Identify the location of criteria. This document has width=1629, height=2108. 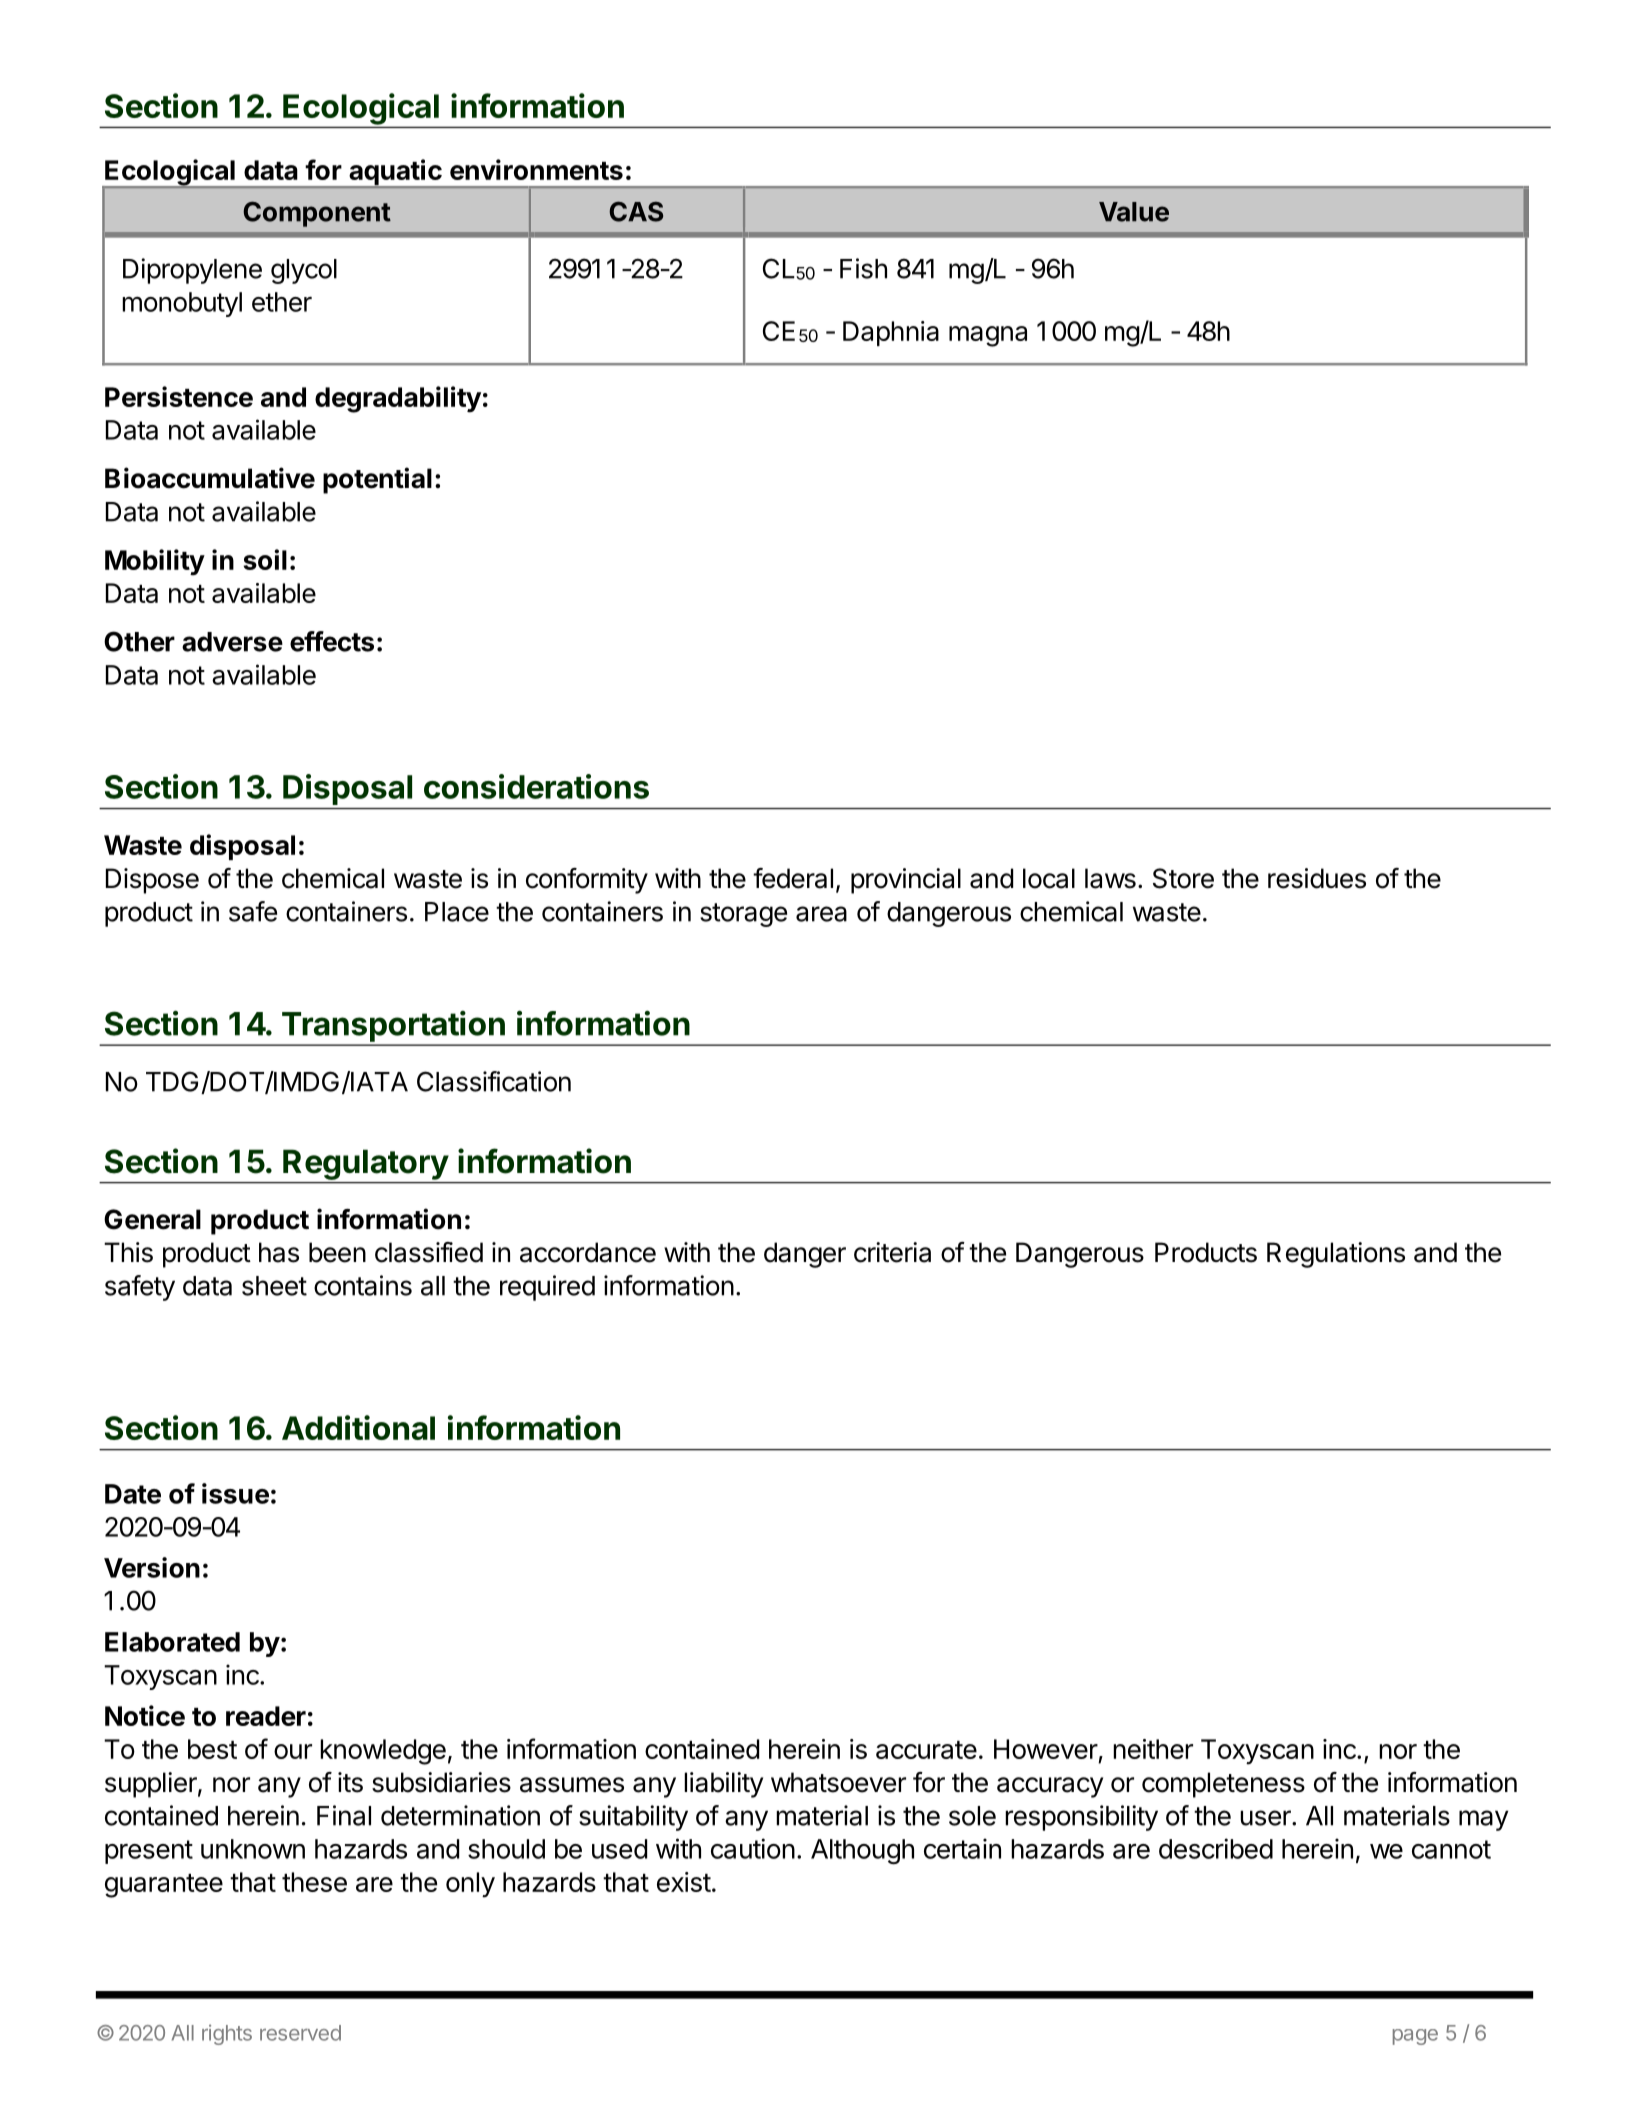
(892, 1252).
